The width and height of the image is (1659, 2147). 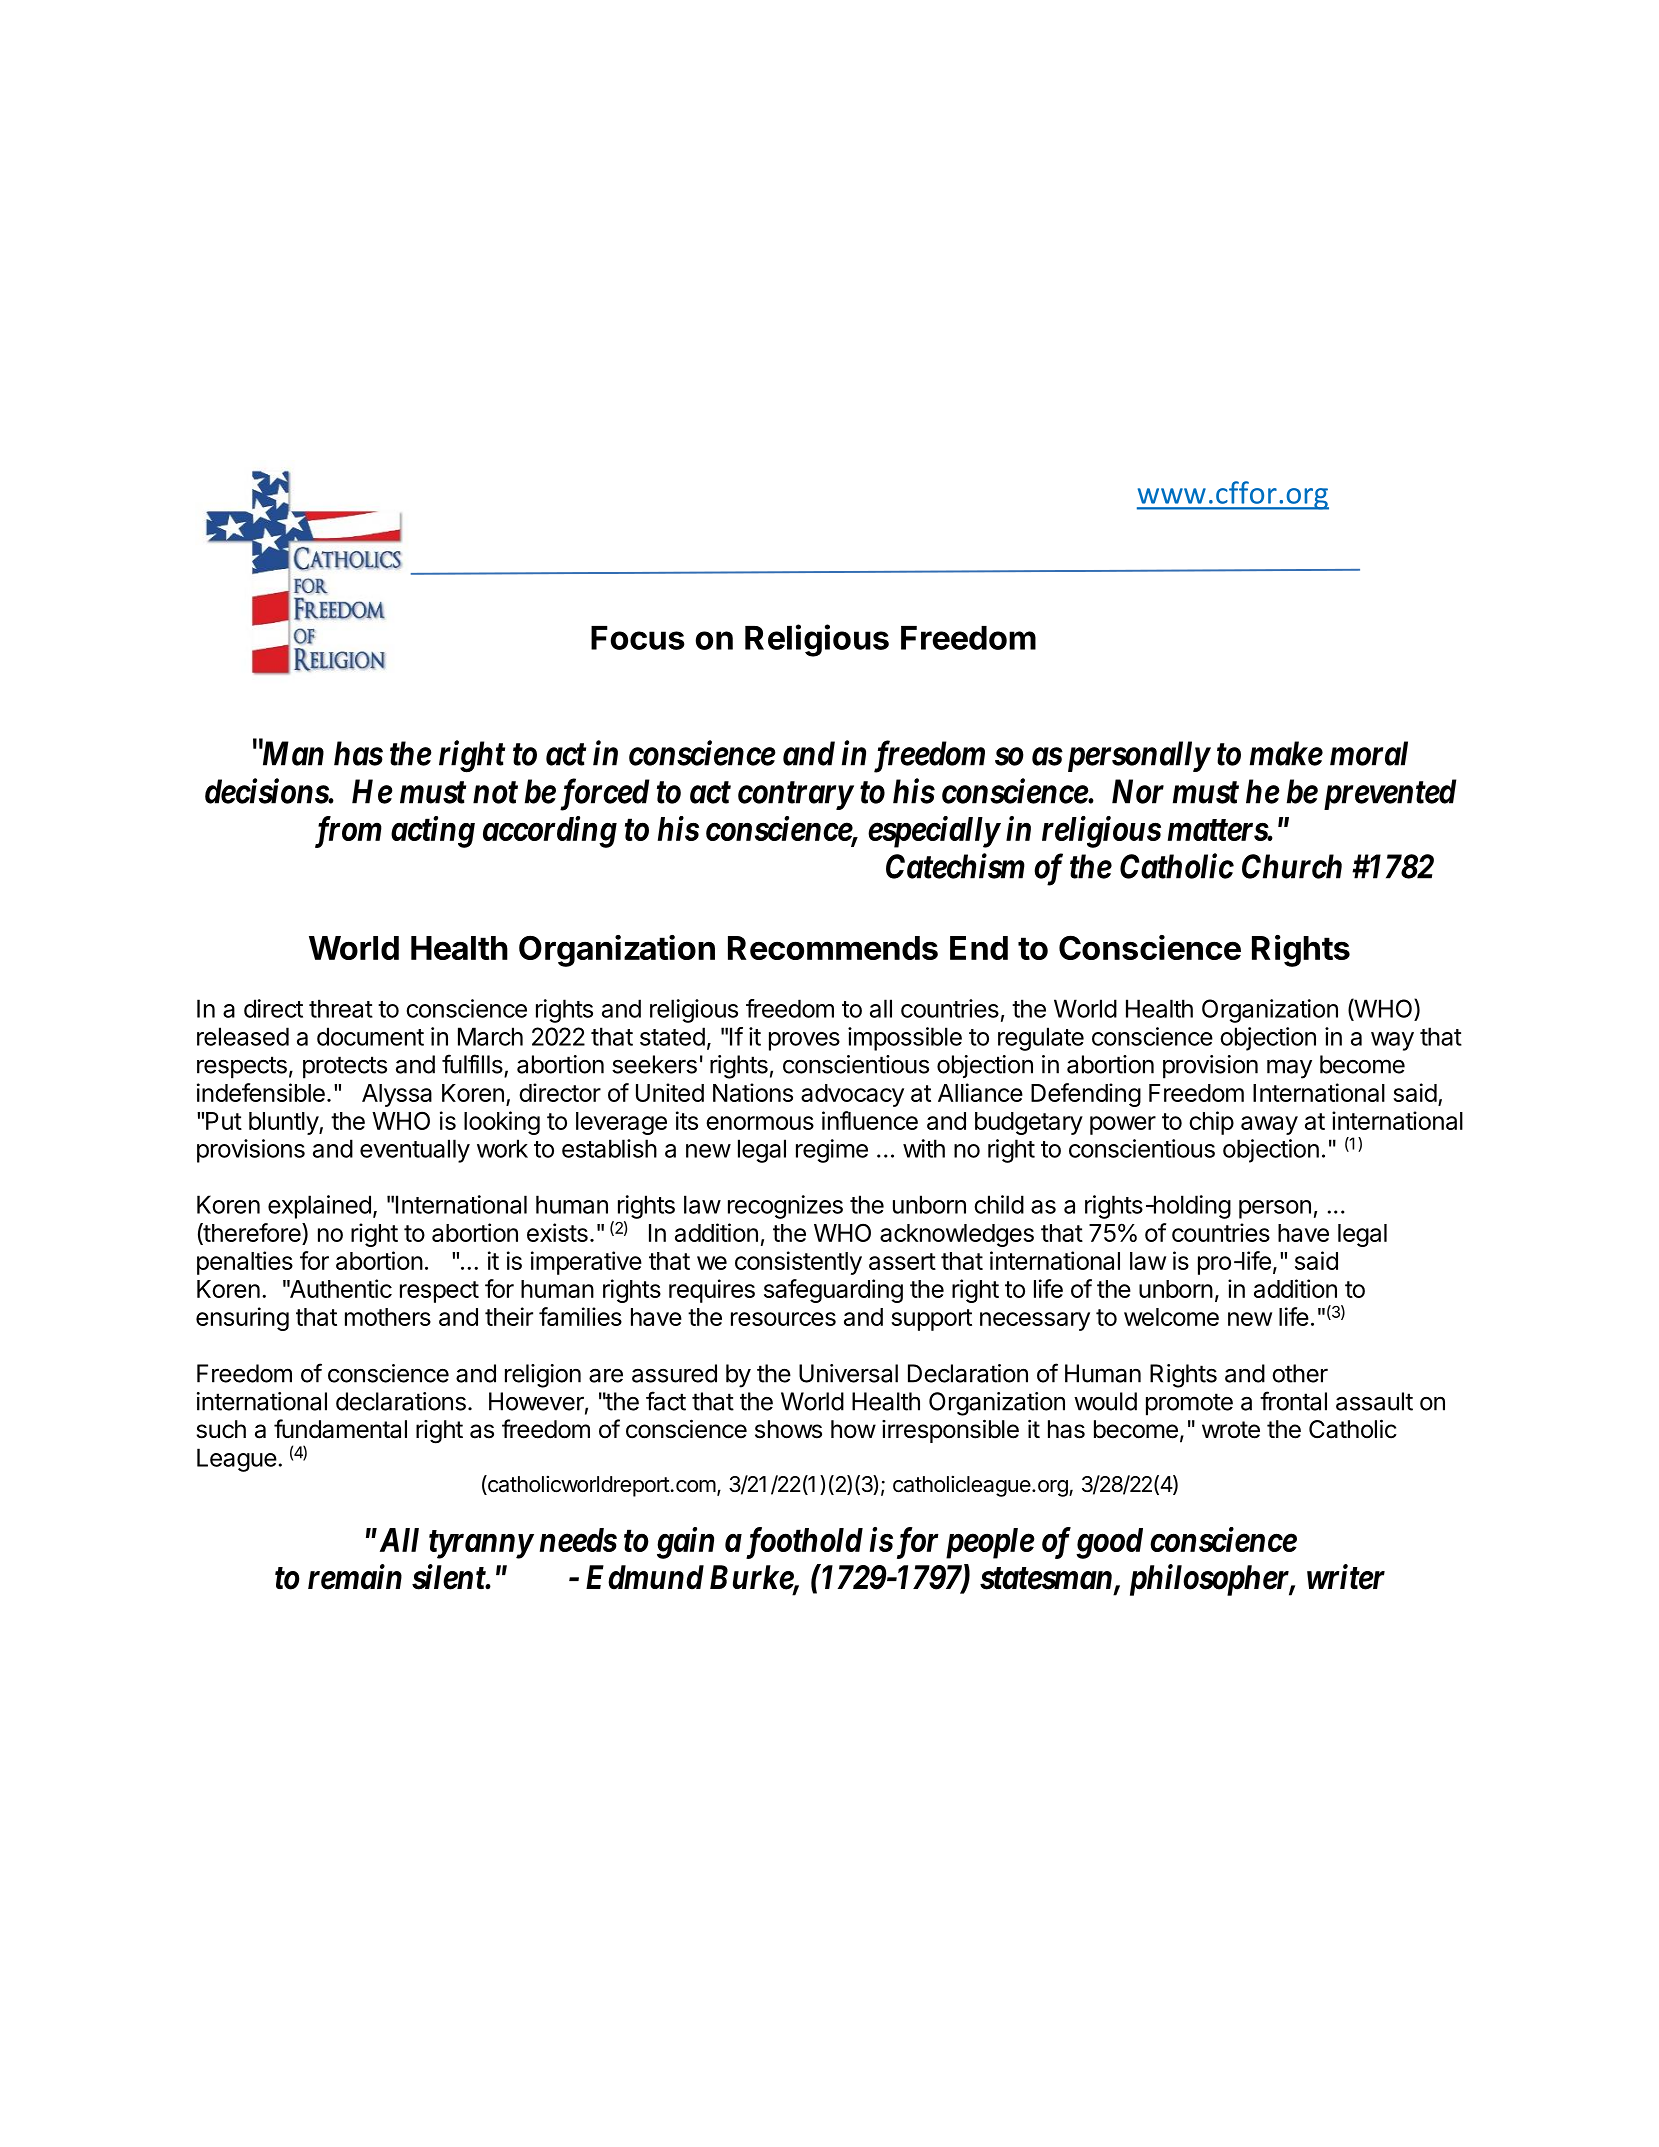 What do you see at coordinates (341, 1008) in the image?
I see `threat` at bounding box center [341, 1008].
